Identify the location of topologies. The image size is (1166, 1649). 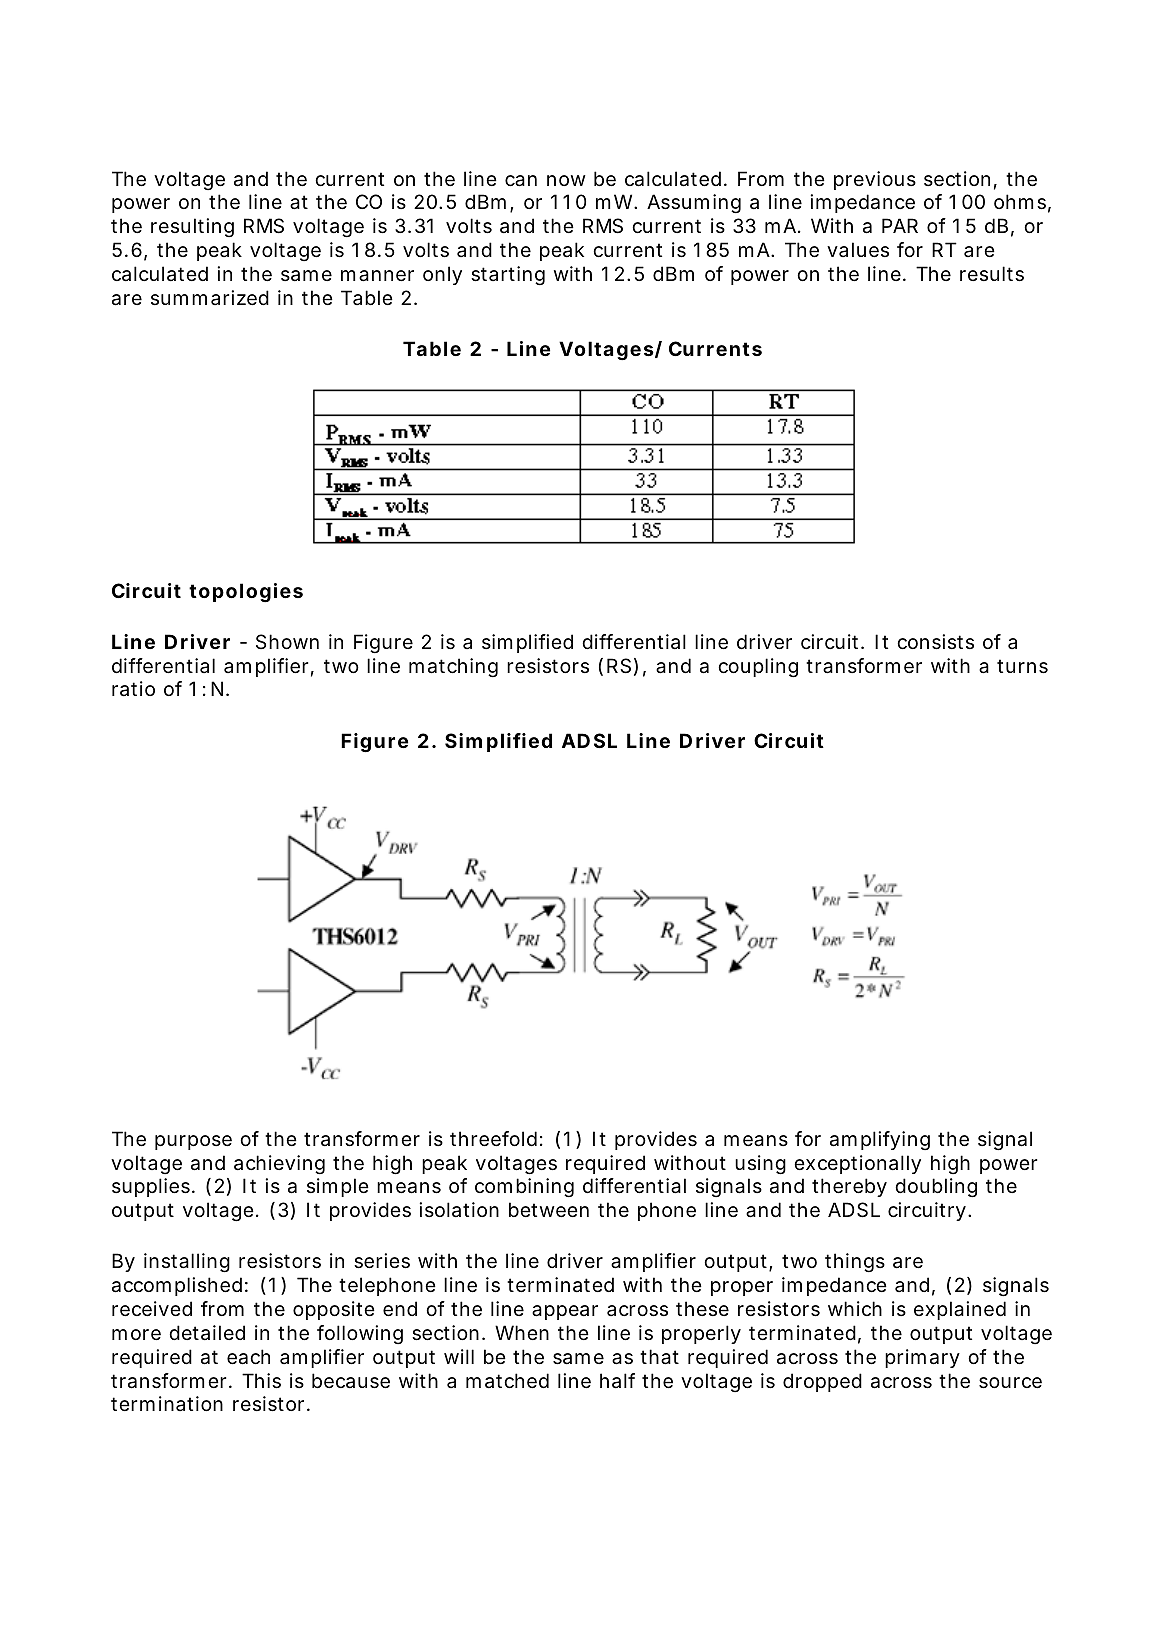
(246, 593).
